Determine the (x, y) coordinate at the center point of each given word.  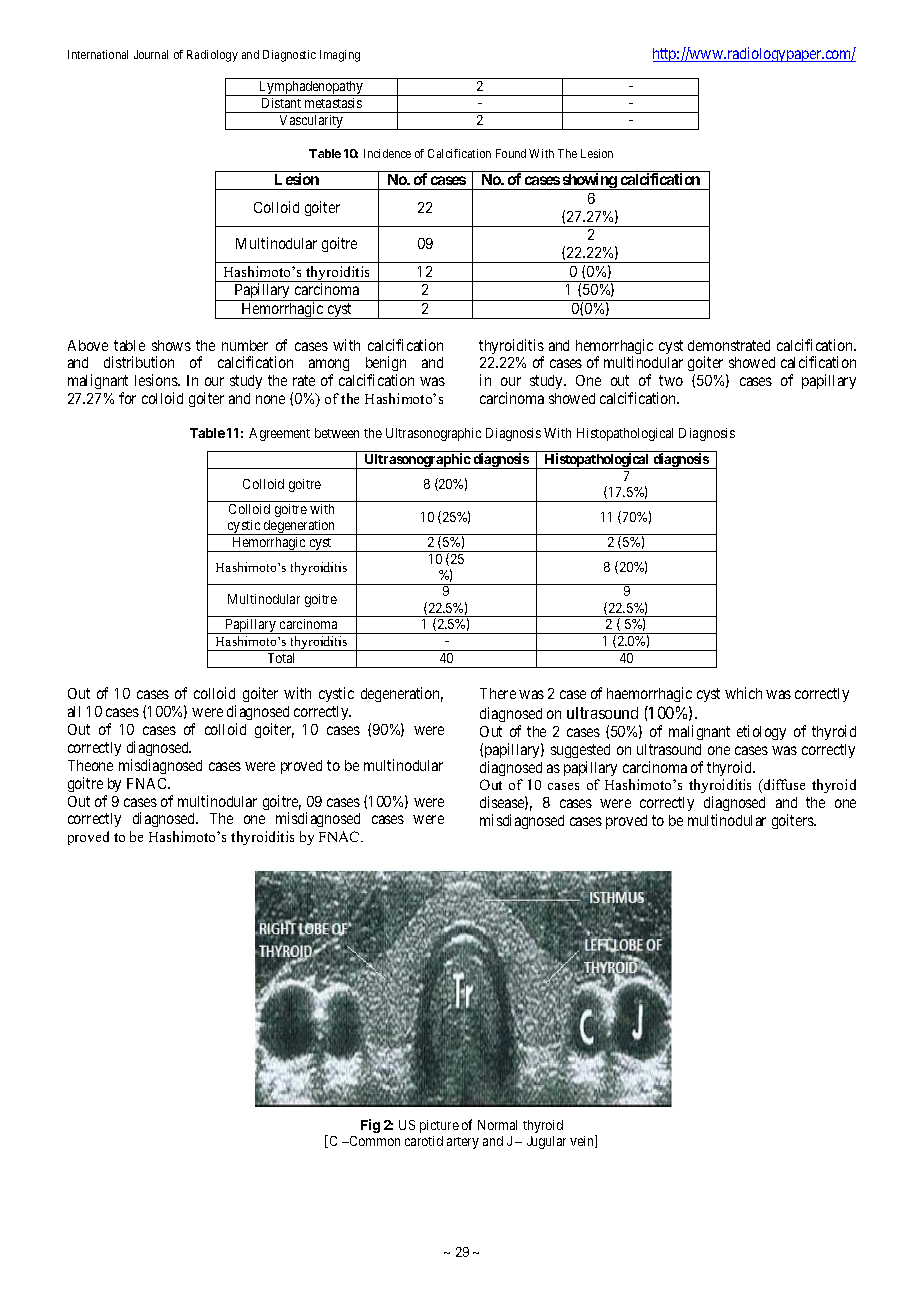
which (743, 693)
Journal (151, 54)
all (74, 711)
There (498, 693)
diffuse (783, 784)
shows (171, 345)
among (329, 367)
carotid (424, 1141)
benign (385, 365)
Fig (370, 1126)
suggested (580, 751)
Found (511, 153)
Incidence (387, 153)
